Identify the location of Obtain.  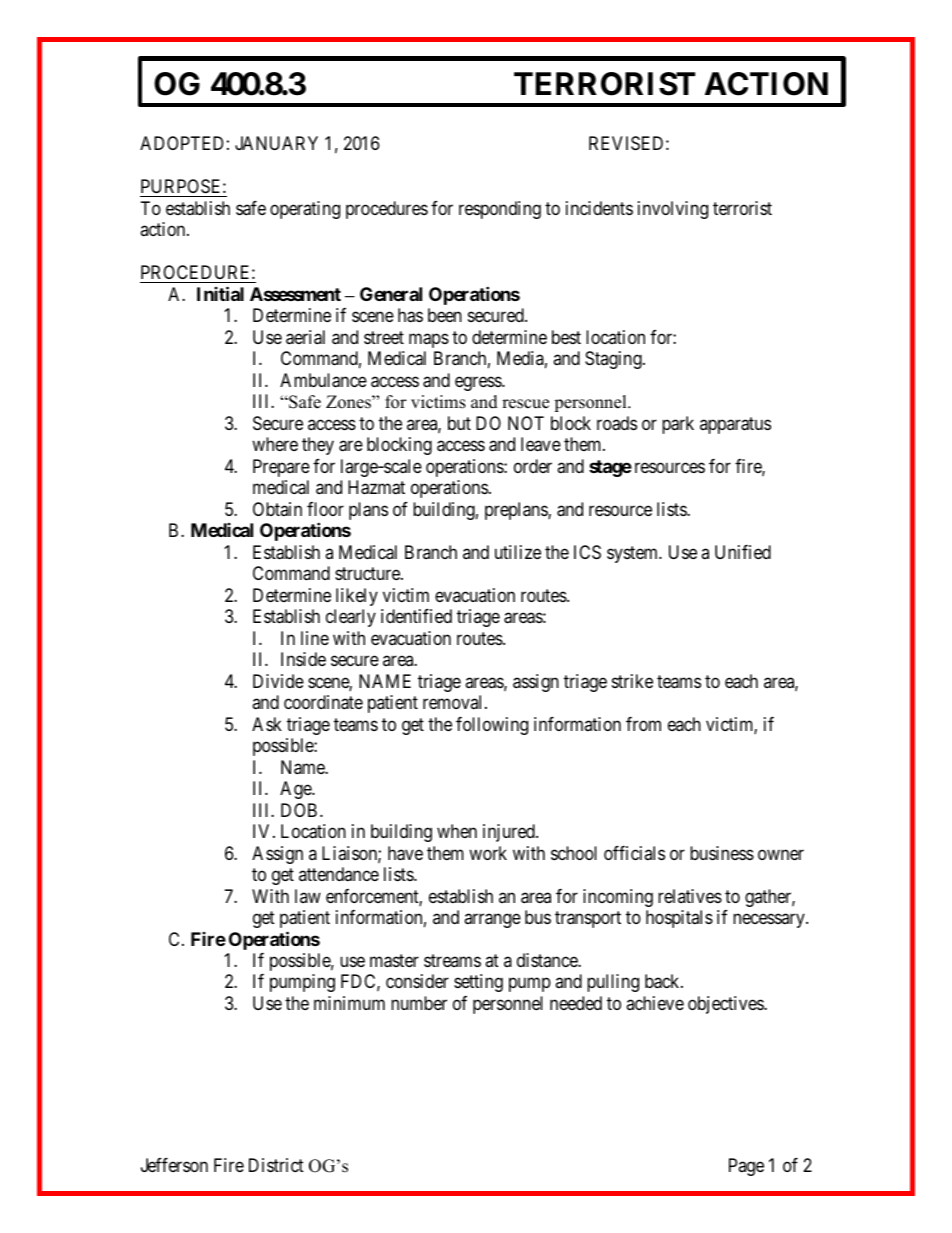
(277, 509).
